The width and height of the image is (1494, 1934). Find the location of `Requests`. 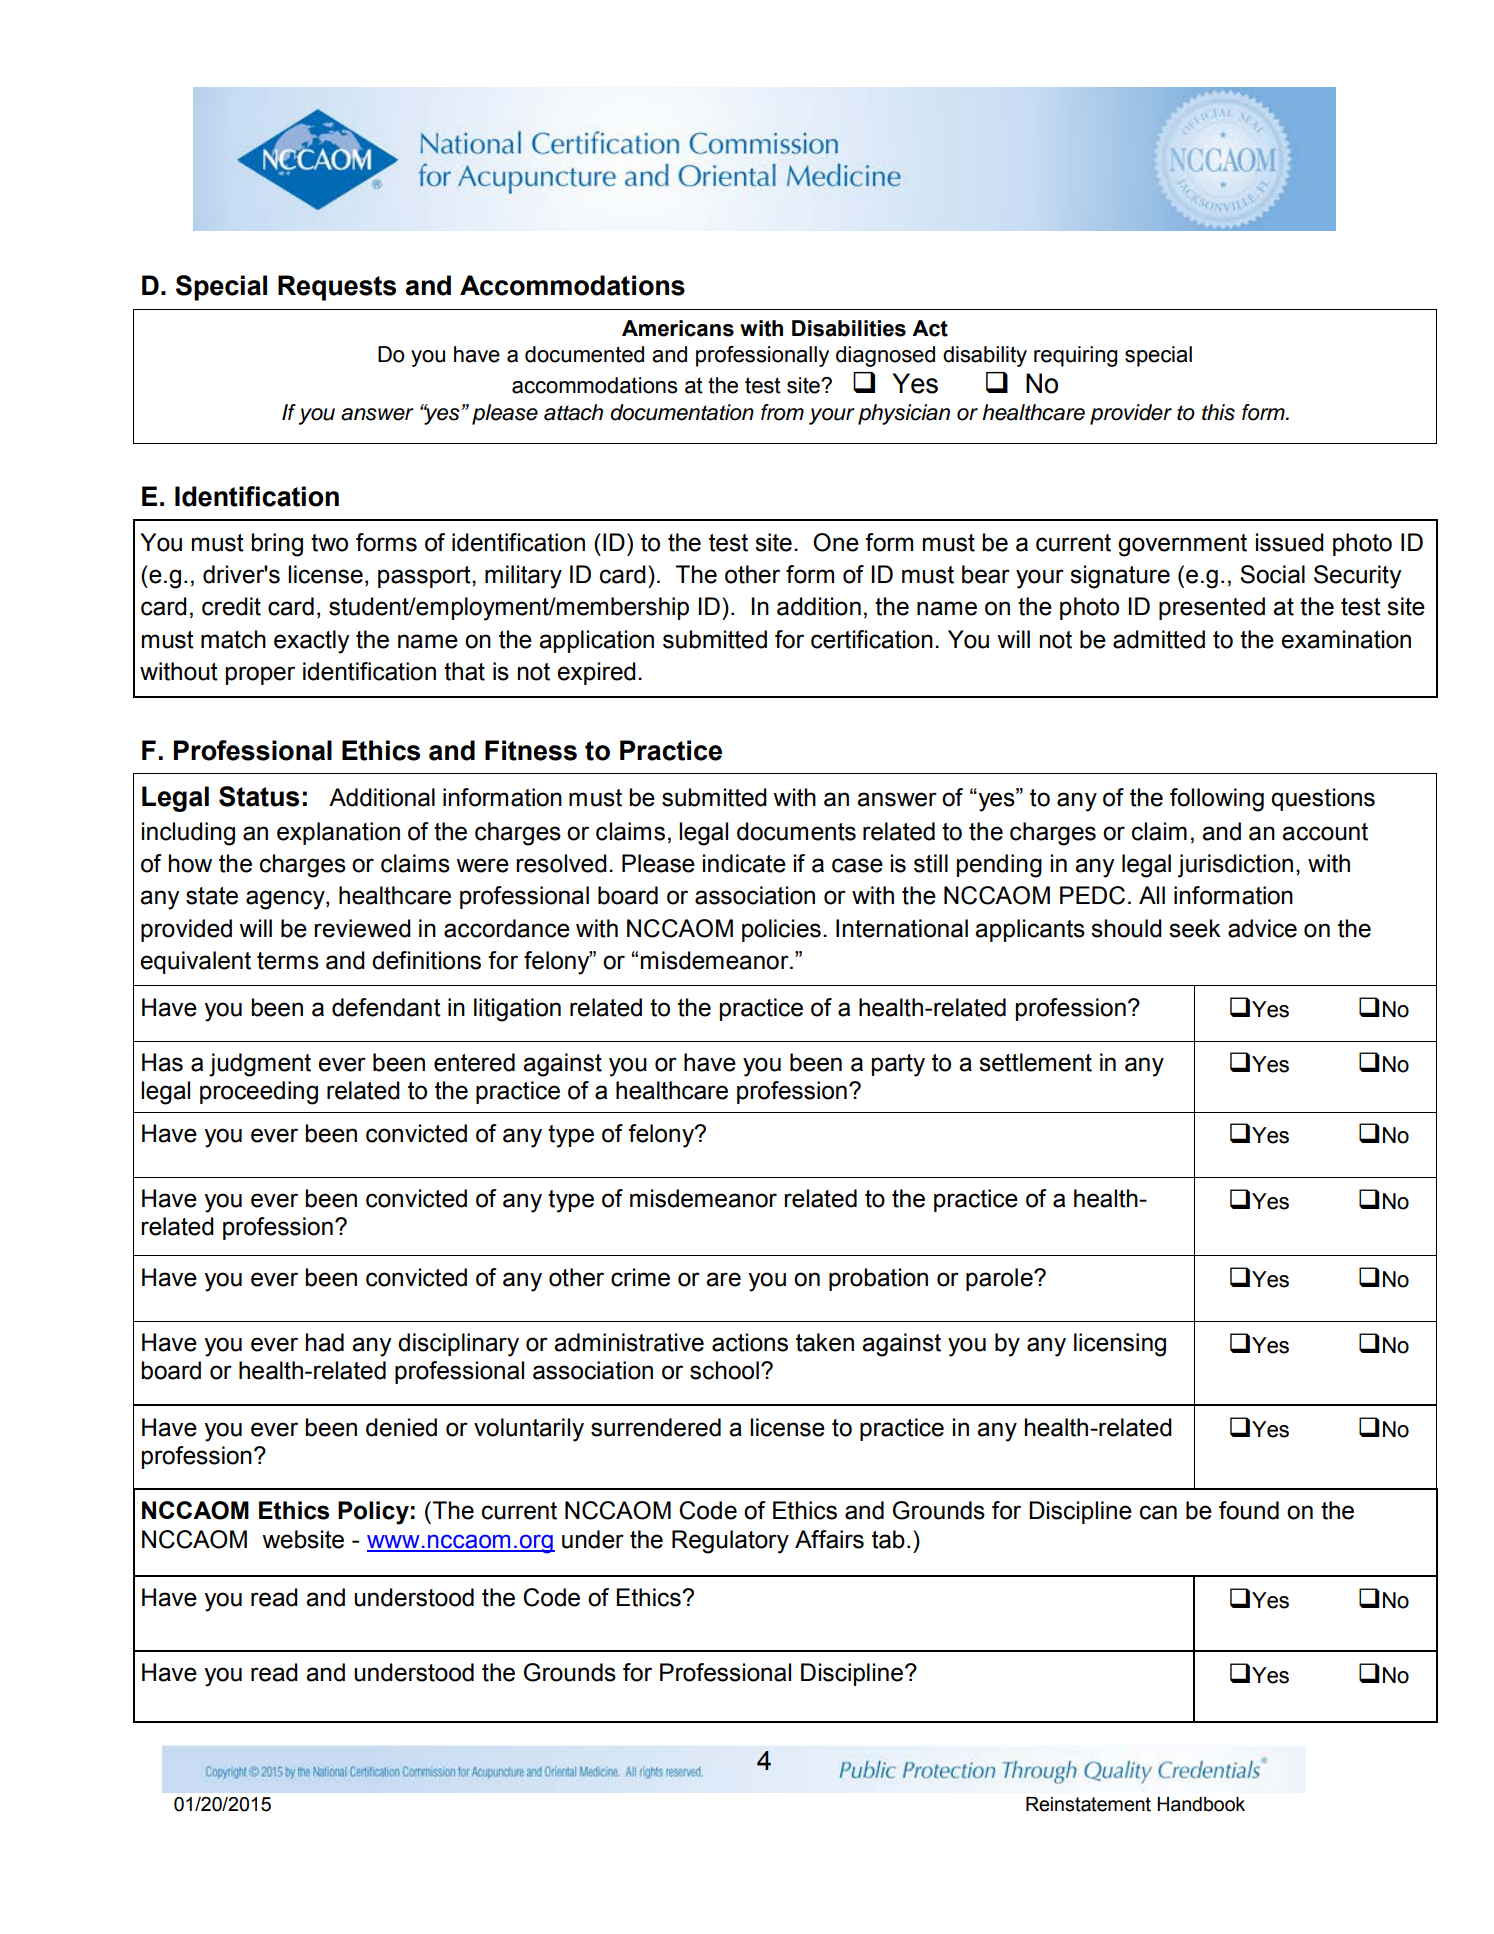

Requests is located at coordinates (337, 288).
